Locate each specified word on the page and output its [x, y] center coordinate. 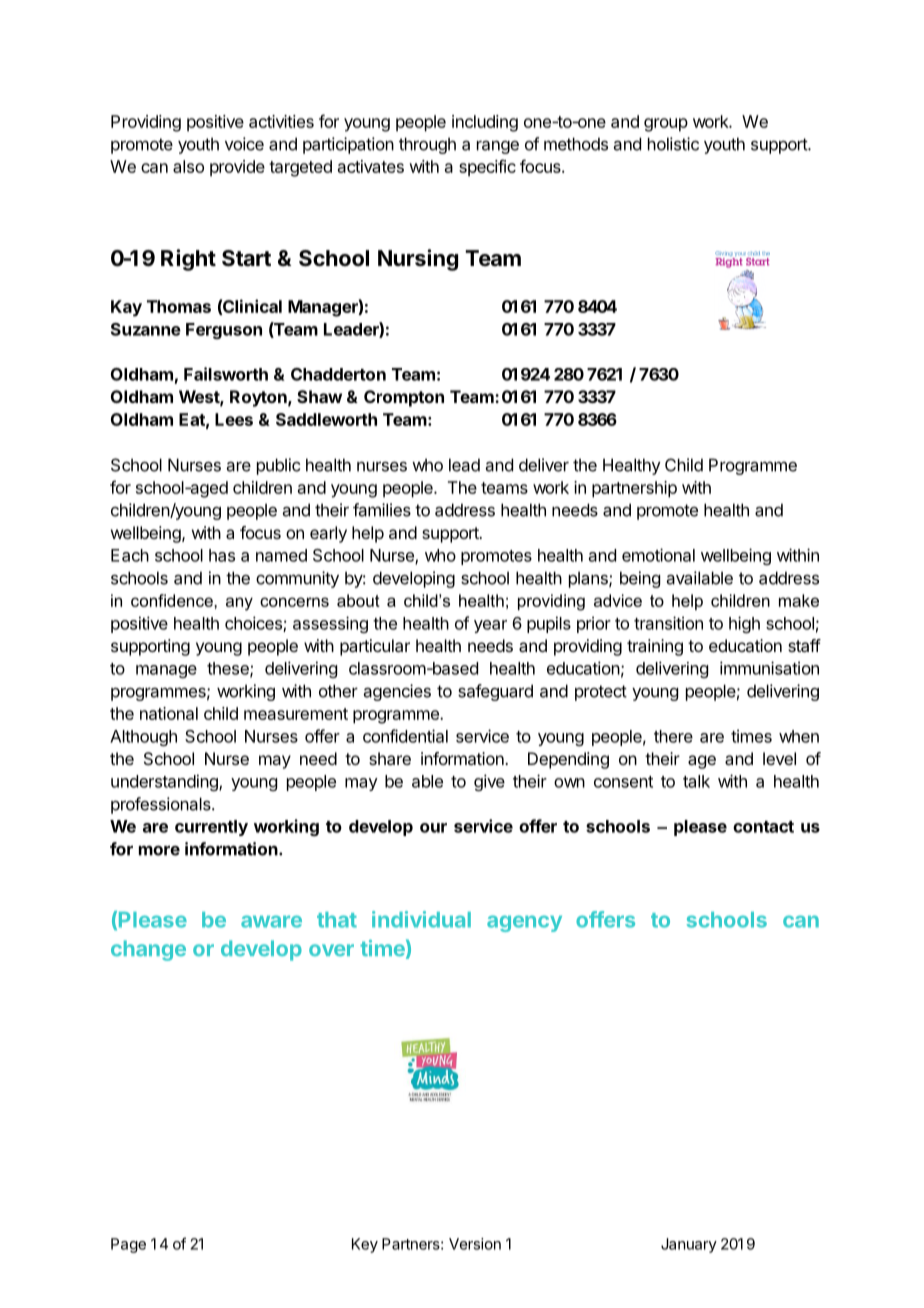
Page [128, 1245]
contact [763, 827]
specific [487, 168]
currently [211, 828]
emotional [658, 555]
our [433, 828]
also [188, 166]
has [222, 555]
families [382, 510]
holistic [673, 144]
